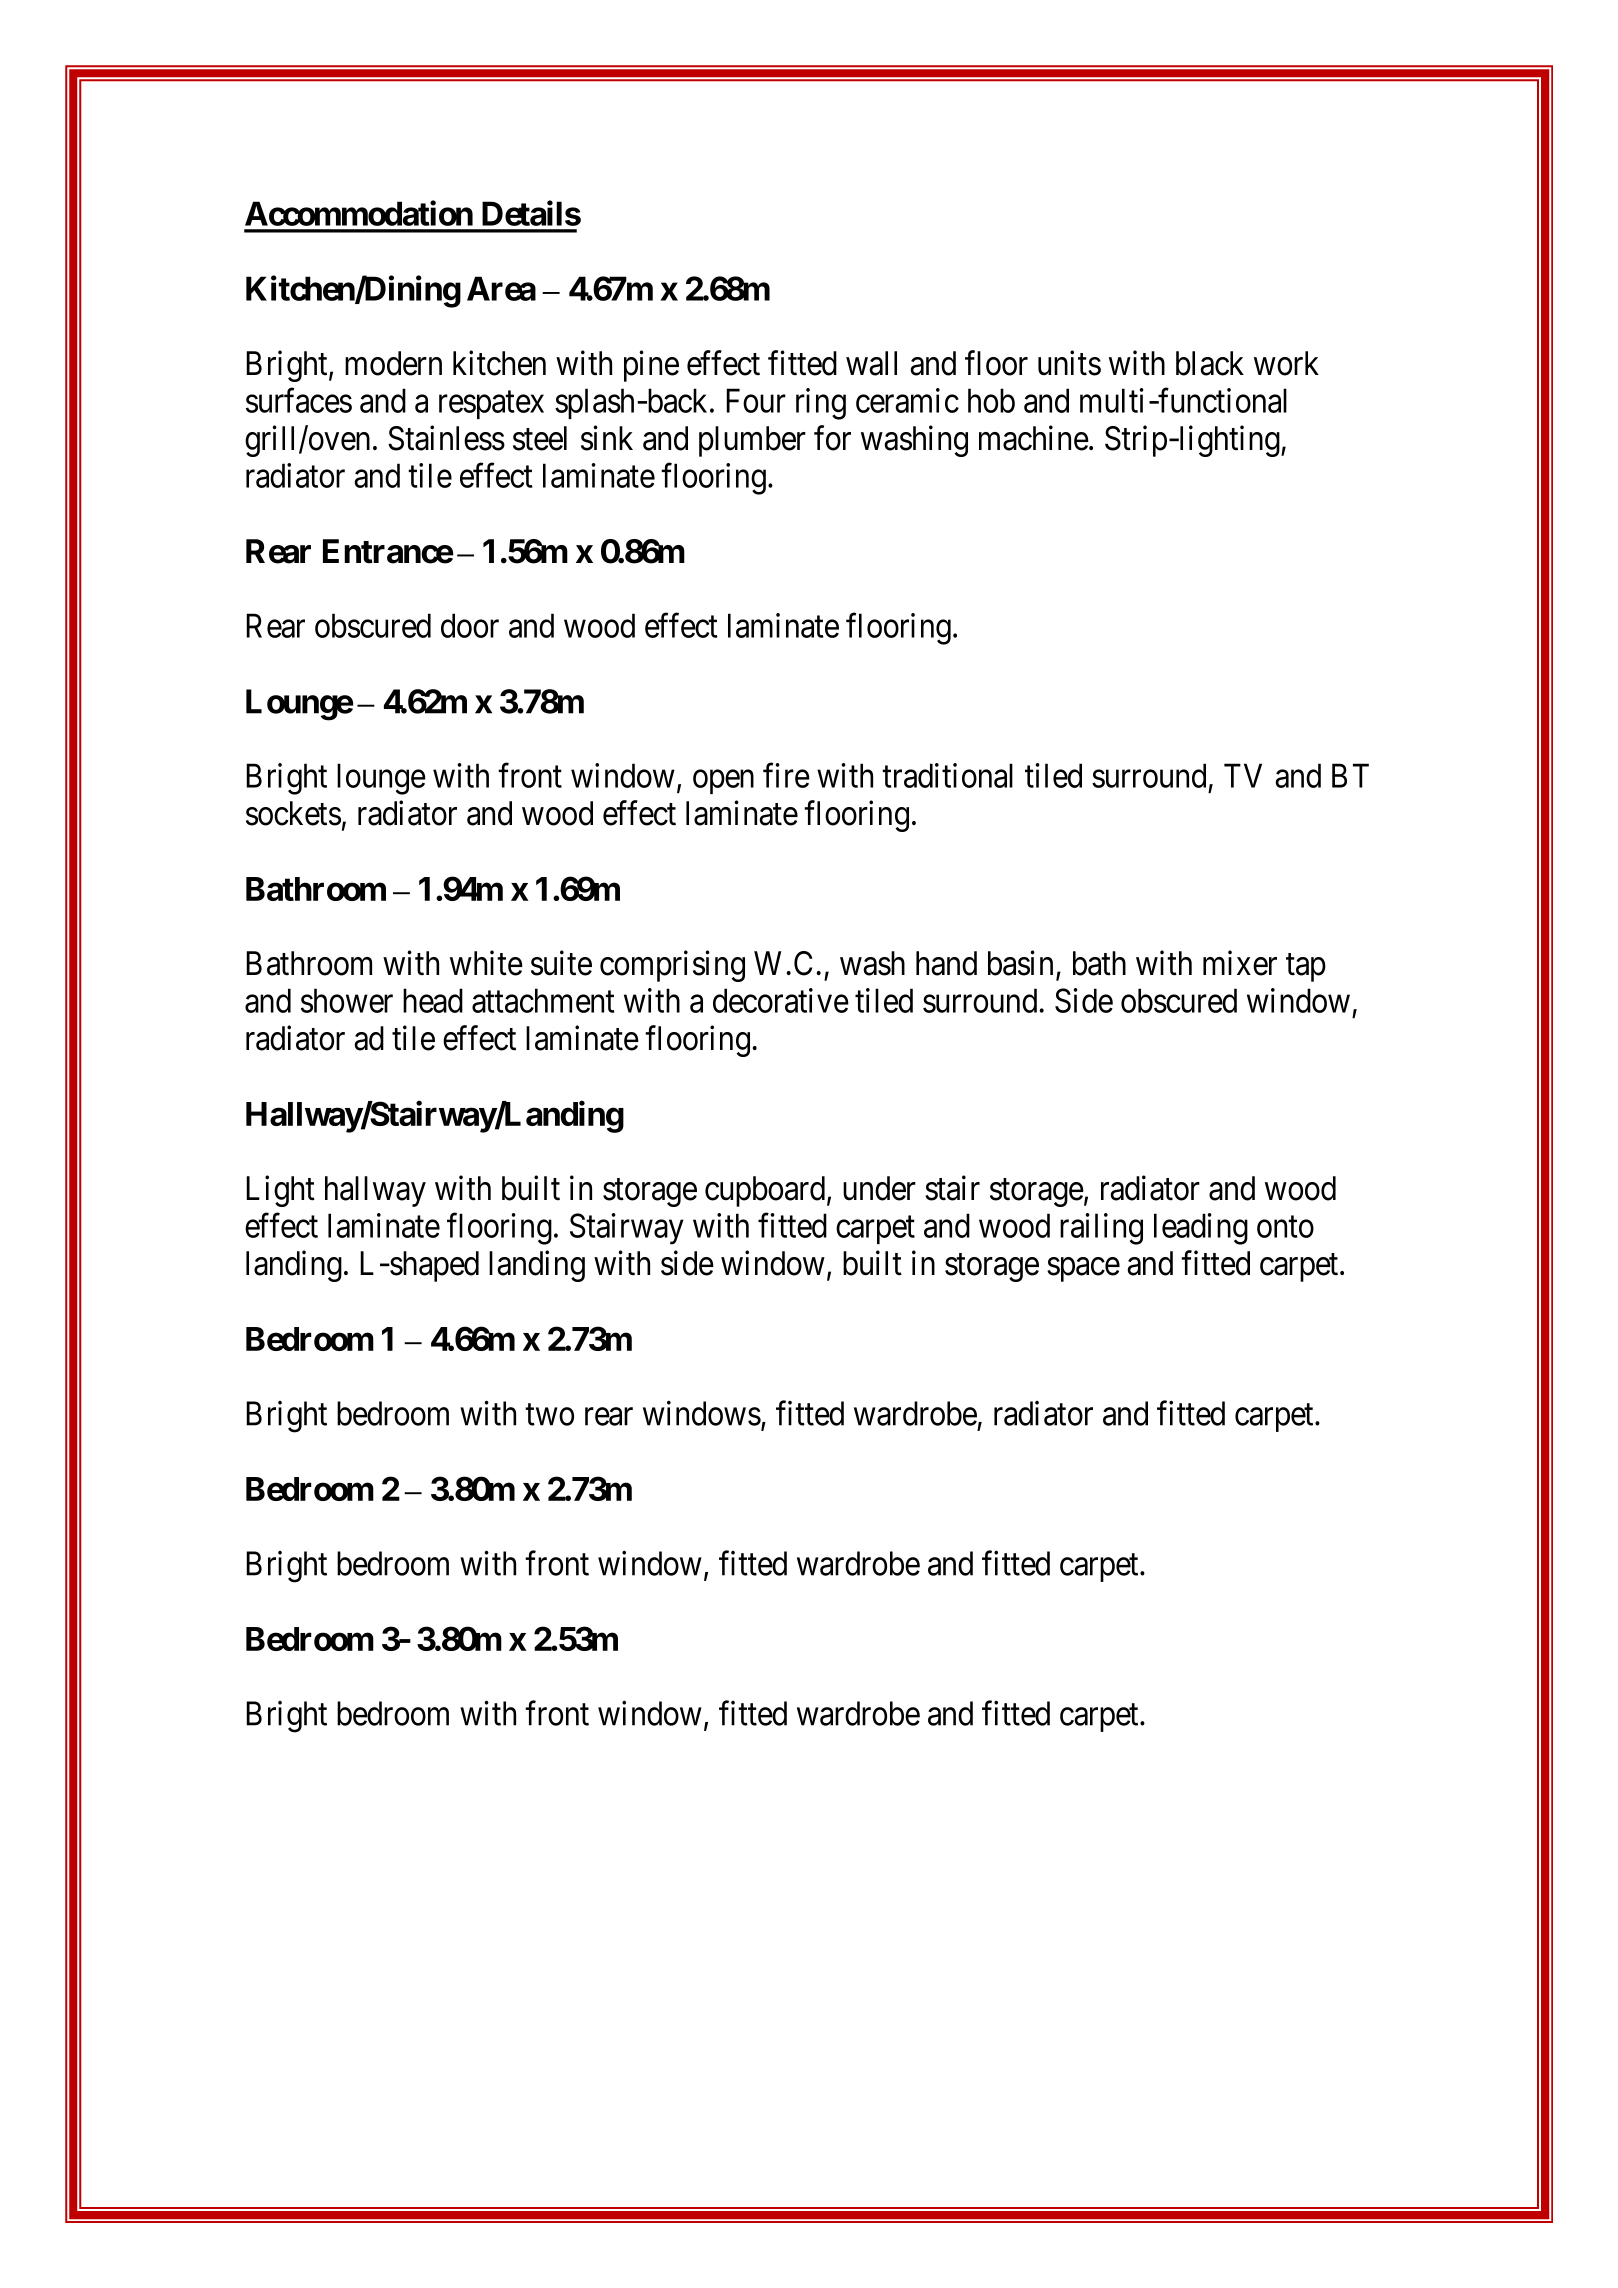 The image size is (1618, 2288). Describe the element at coordinates (470, 625) in the screenshot. I see `door` at that location.
